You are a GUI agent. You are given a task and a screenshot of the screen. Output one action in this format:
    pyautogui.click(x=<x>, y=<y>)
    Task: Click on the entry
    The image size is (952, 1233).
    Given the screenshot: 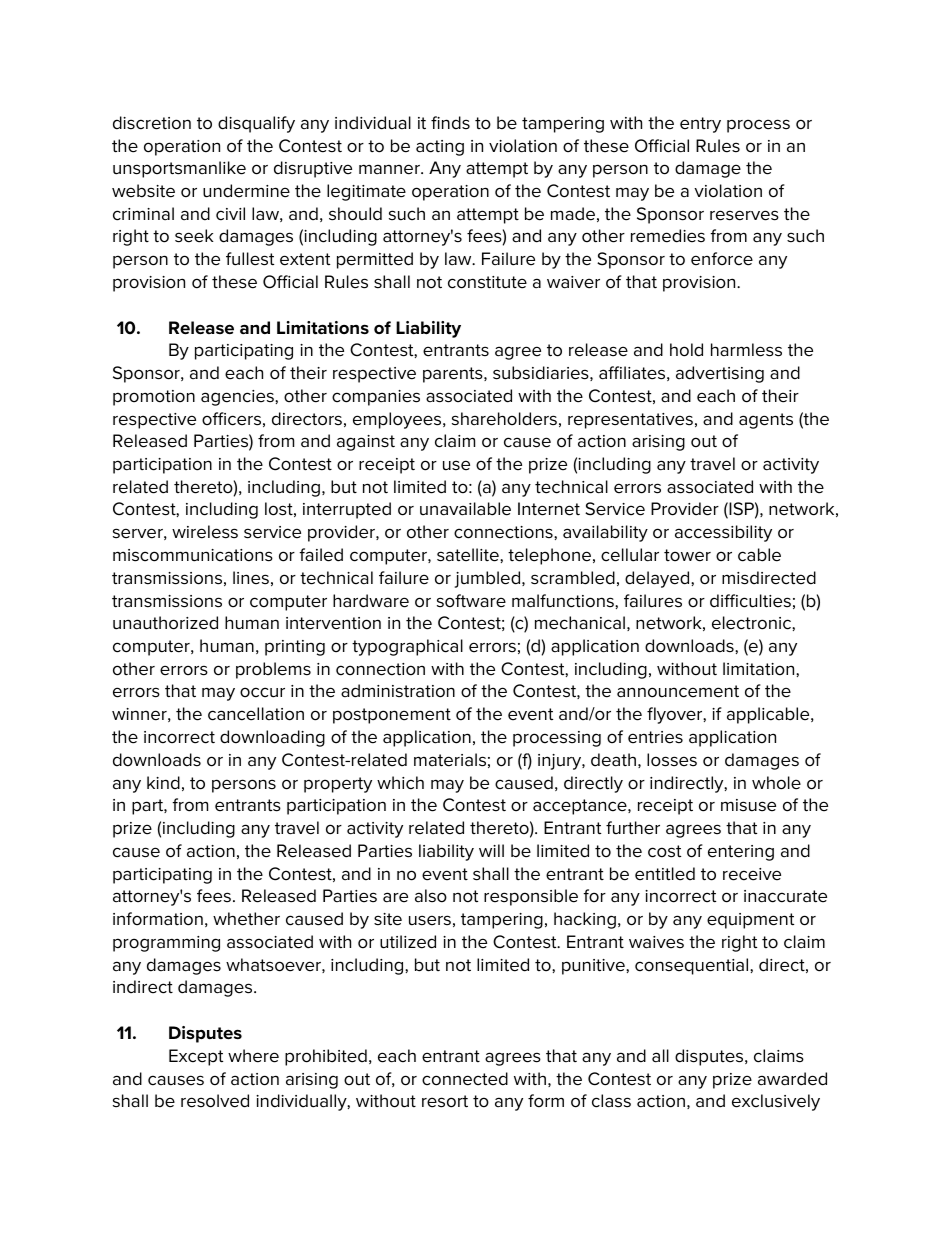 What is the action you would take?
    pyautogui.click(x=700, y=125)
